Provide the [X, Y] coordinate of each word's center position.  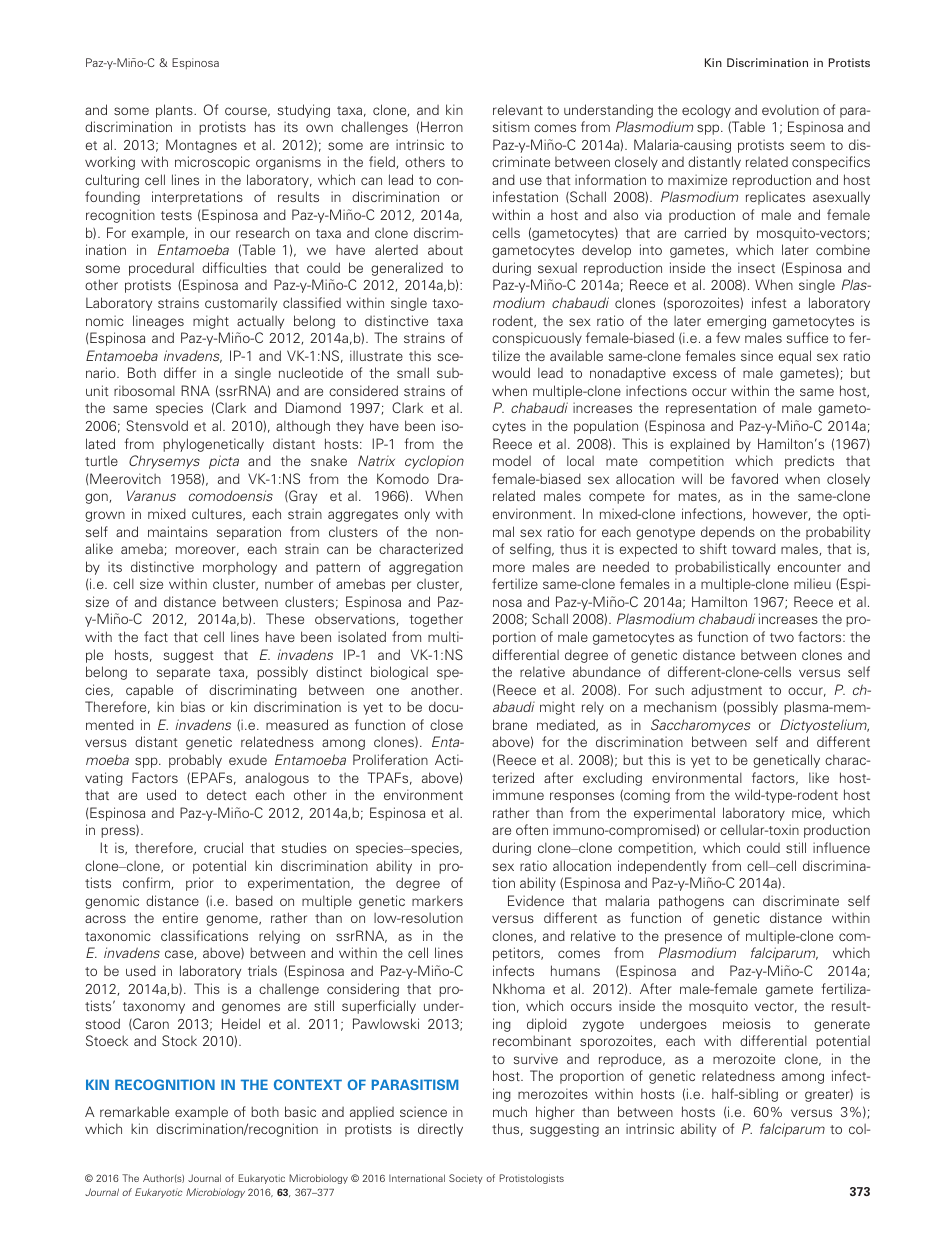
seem [807, 146]
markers [437, 901]
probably [195, 761]
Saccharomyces [700, 726]
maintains [178, 531]
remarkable [134, 1111]
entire [180, 917]
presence [693, 938]
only [417, 515]
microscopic [212, 163]
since [757, 355]
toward [754, 548]
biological [399, 673]
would [511, 372]
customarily [241, 304]
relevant [518, 109]
